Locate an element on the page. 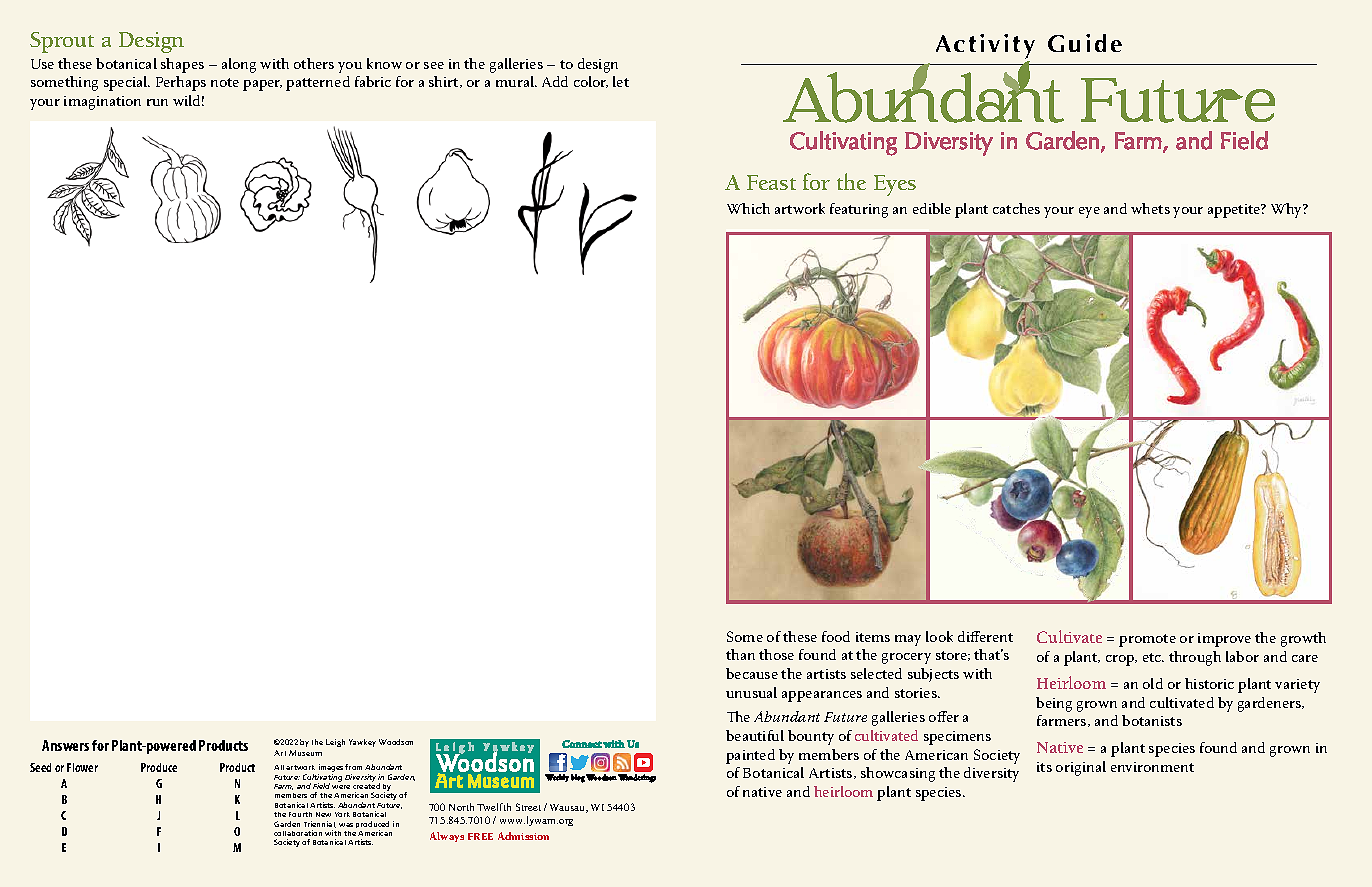  featuring is located at coordinates (859, 210).
